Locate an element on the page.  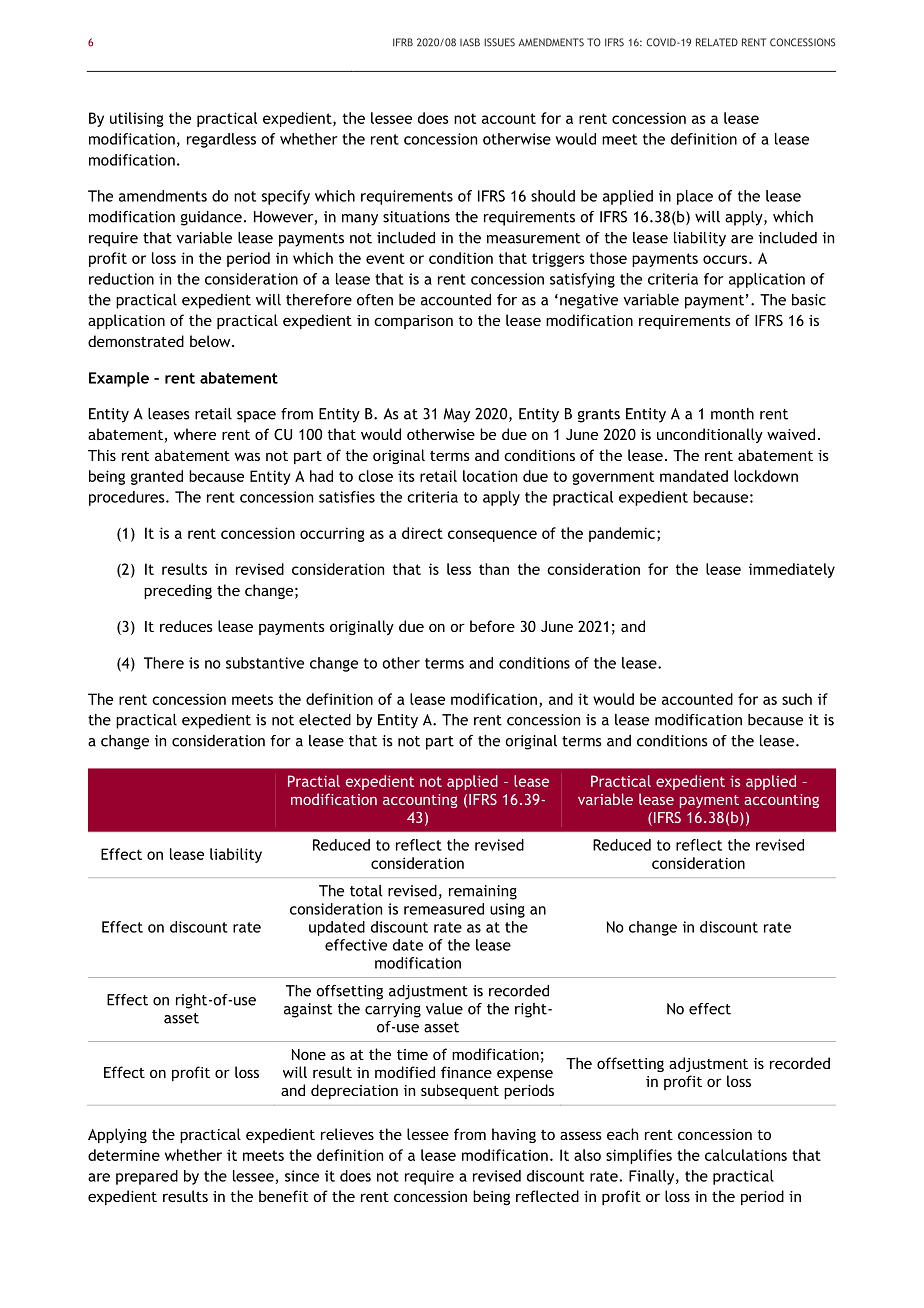
having is located at coordinates (514, 1135).
